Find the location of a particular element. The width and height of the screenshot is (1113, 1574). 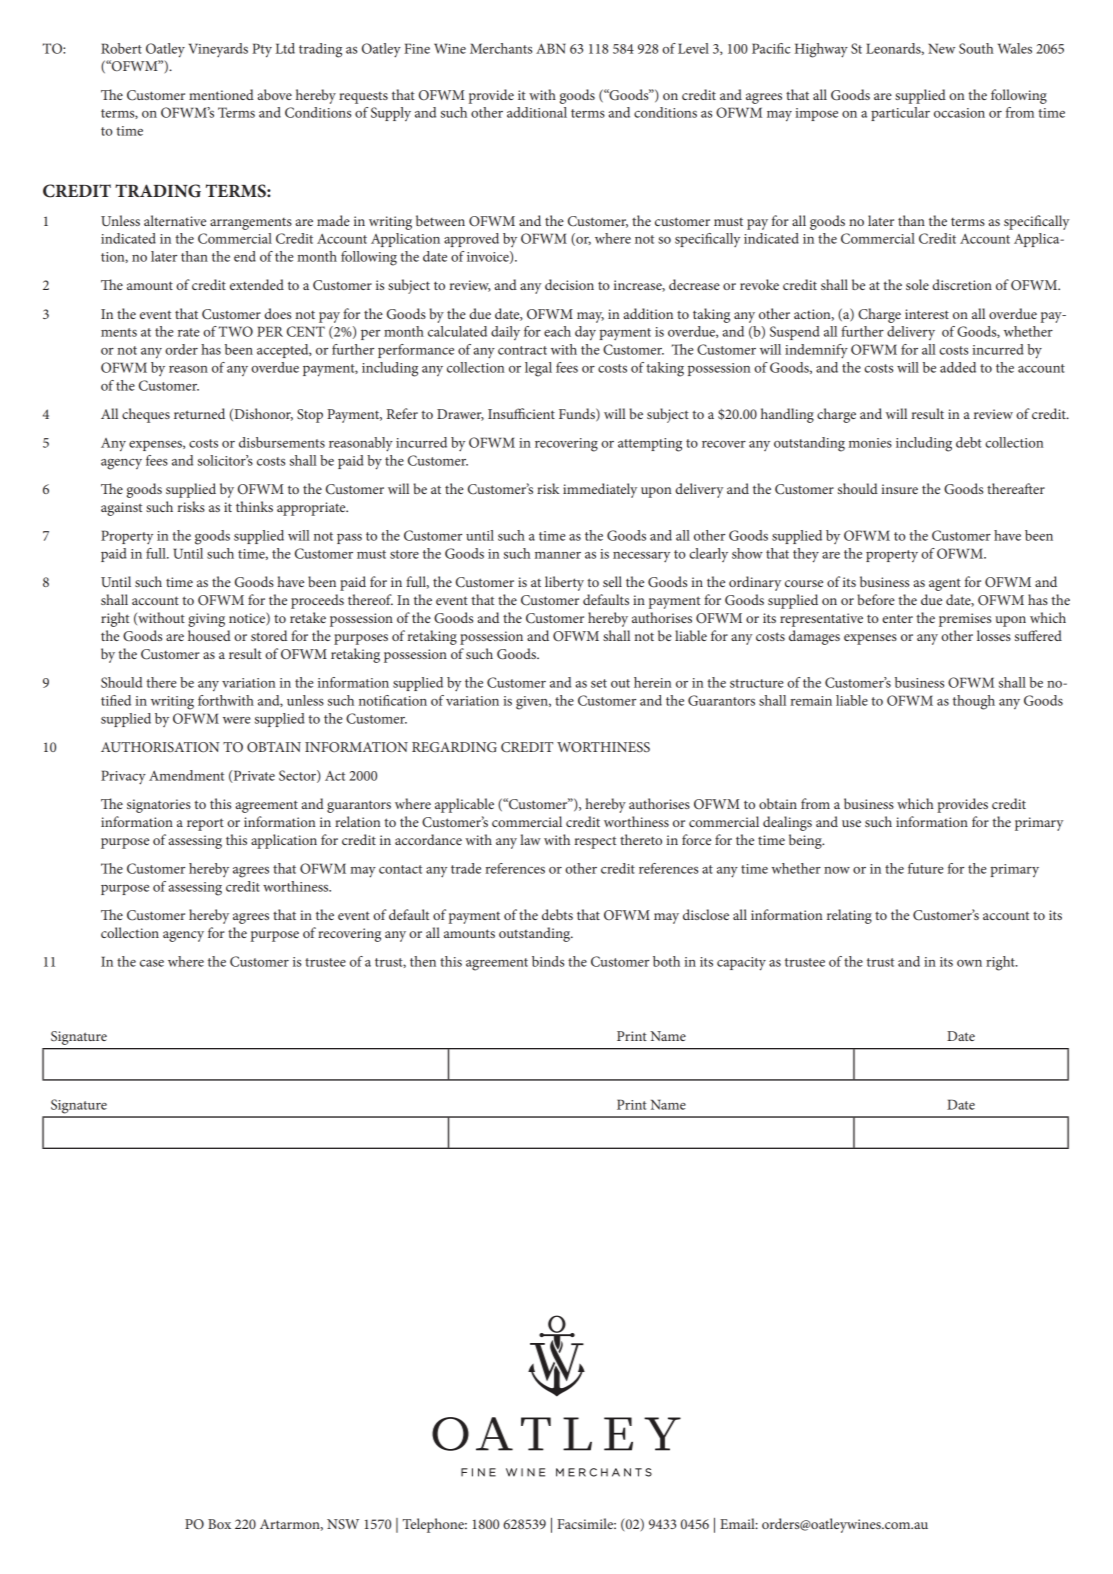

above is located at coordinates (274, 94).
